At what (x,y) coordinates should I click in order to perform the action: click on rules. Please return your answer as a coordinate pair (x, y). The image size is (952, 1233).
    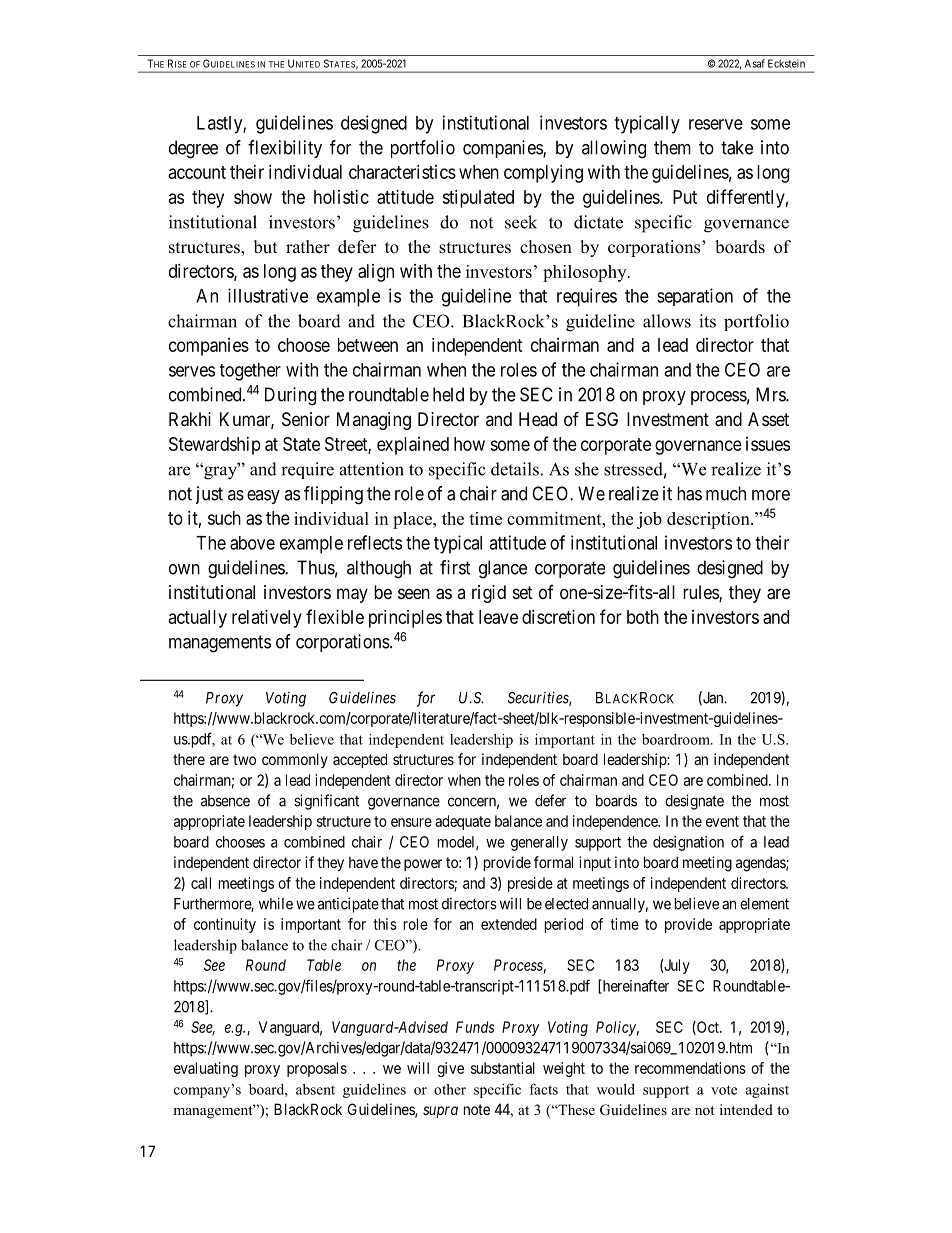
    Looking at the image, I should click on (701, 593).
